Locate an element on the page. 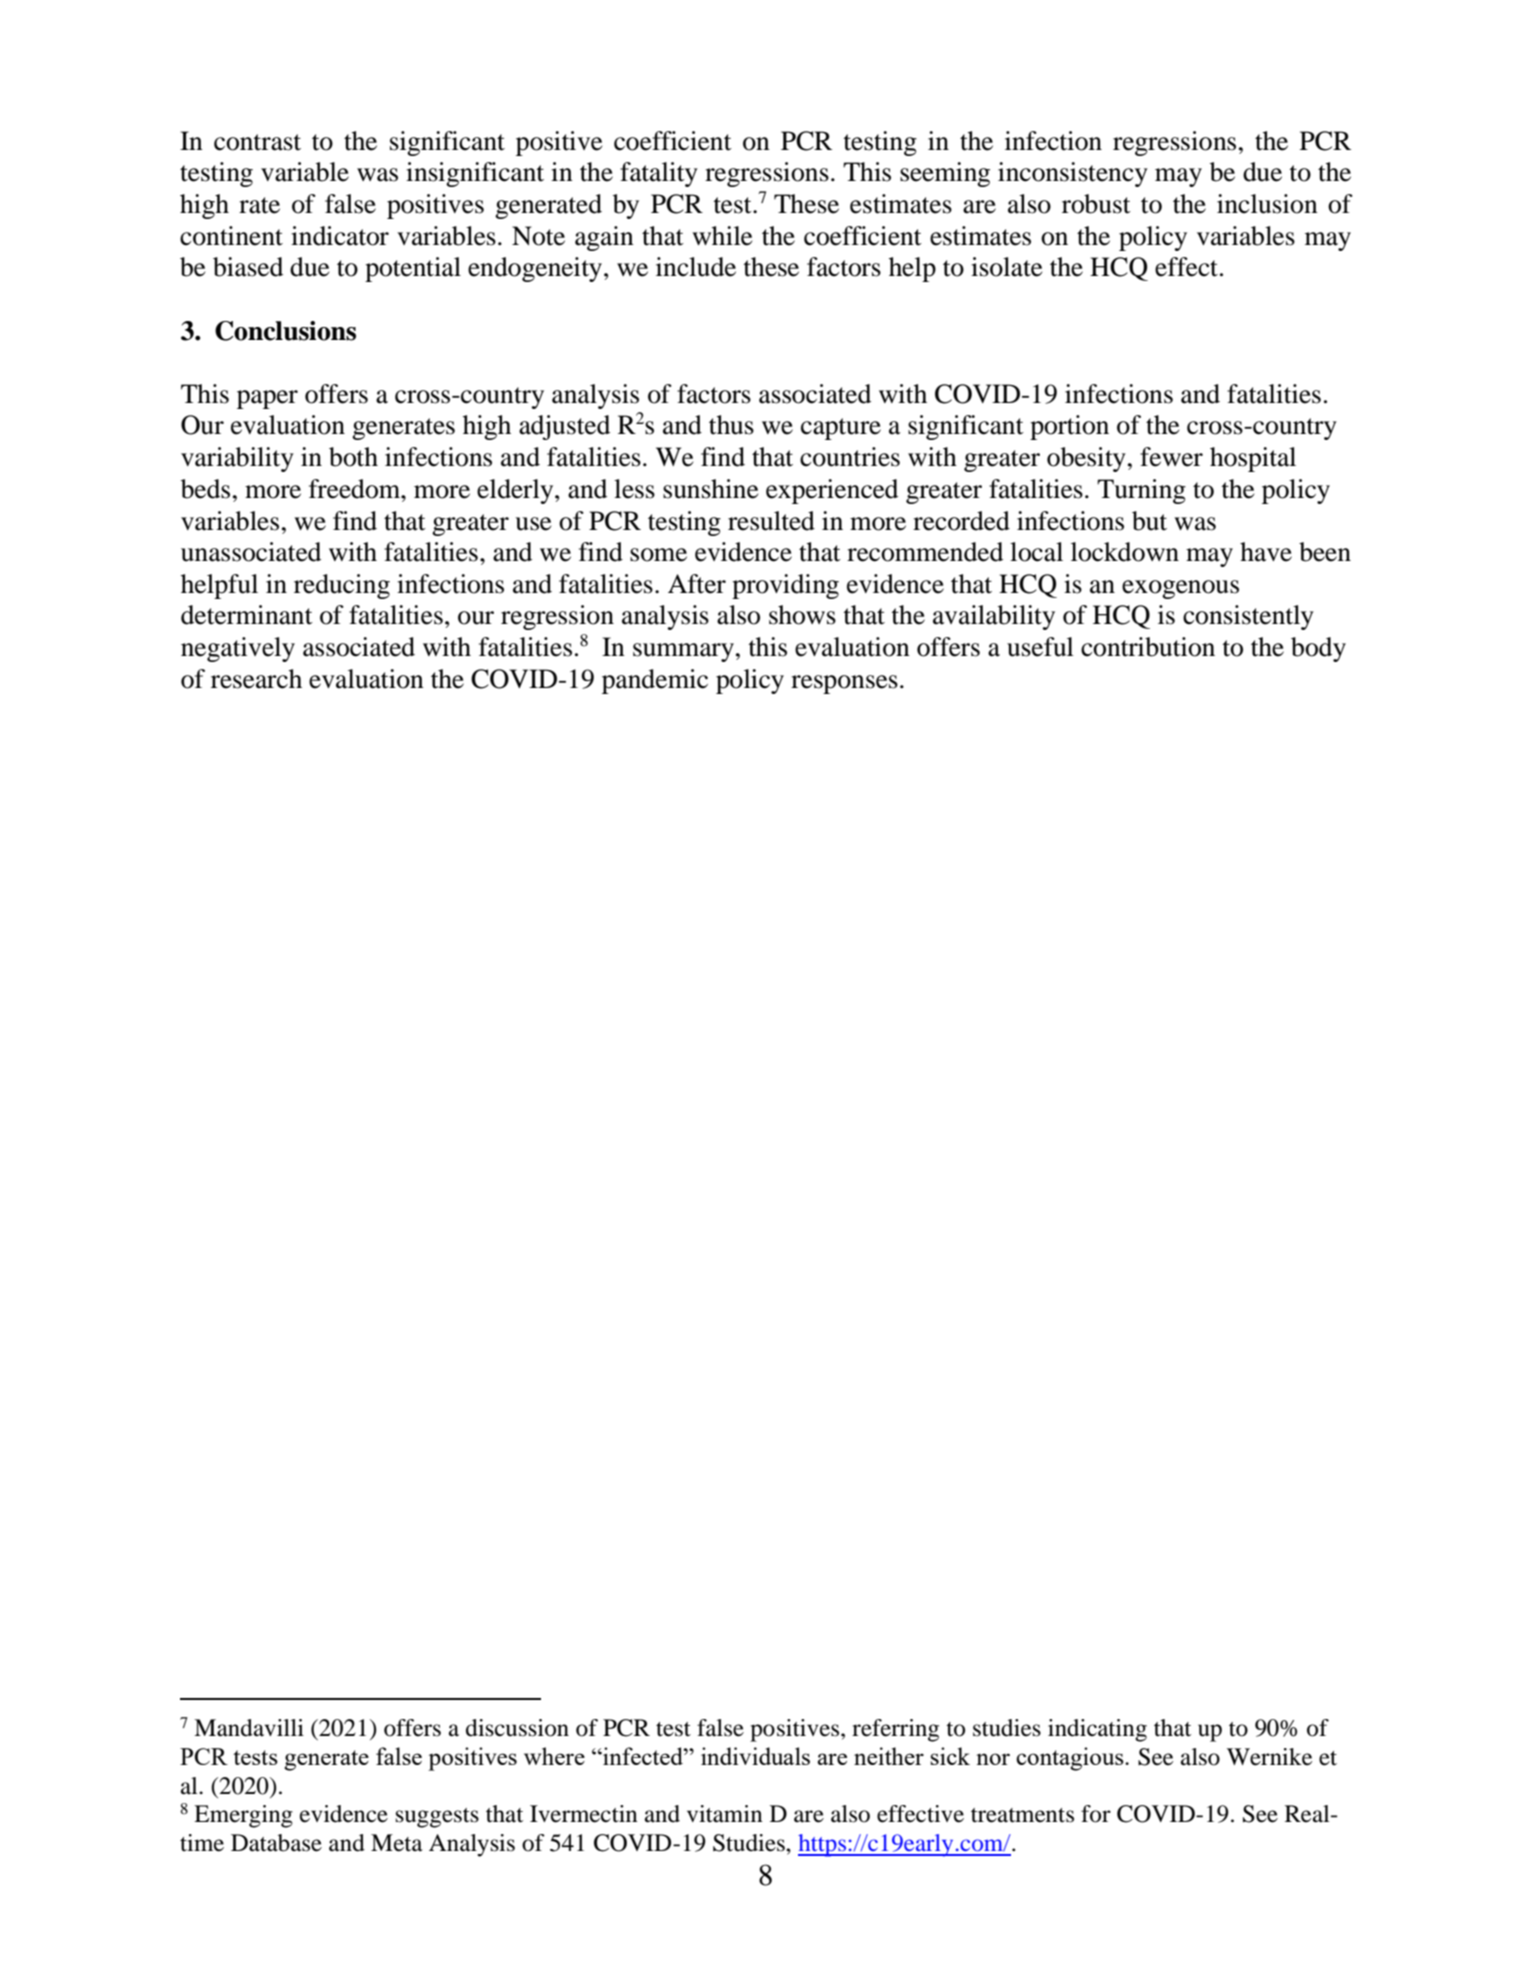 The image size is (1531, 1981). research is located at coordinates (256, 679).
